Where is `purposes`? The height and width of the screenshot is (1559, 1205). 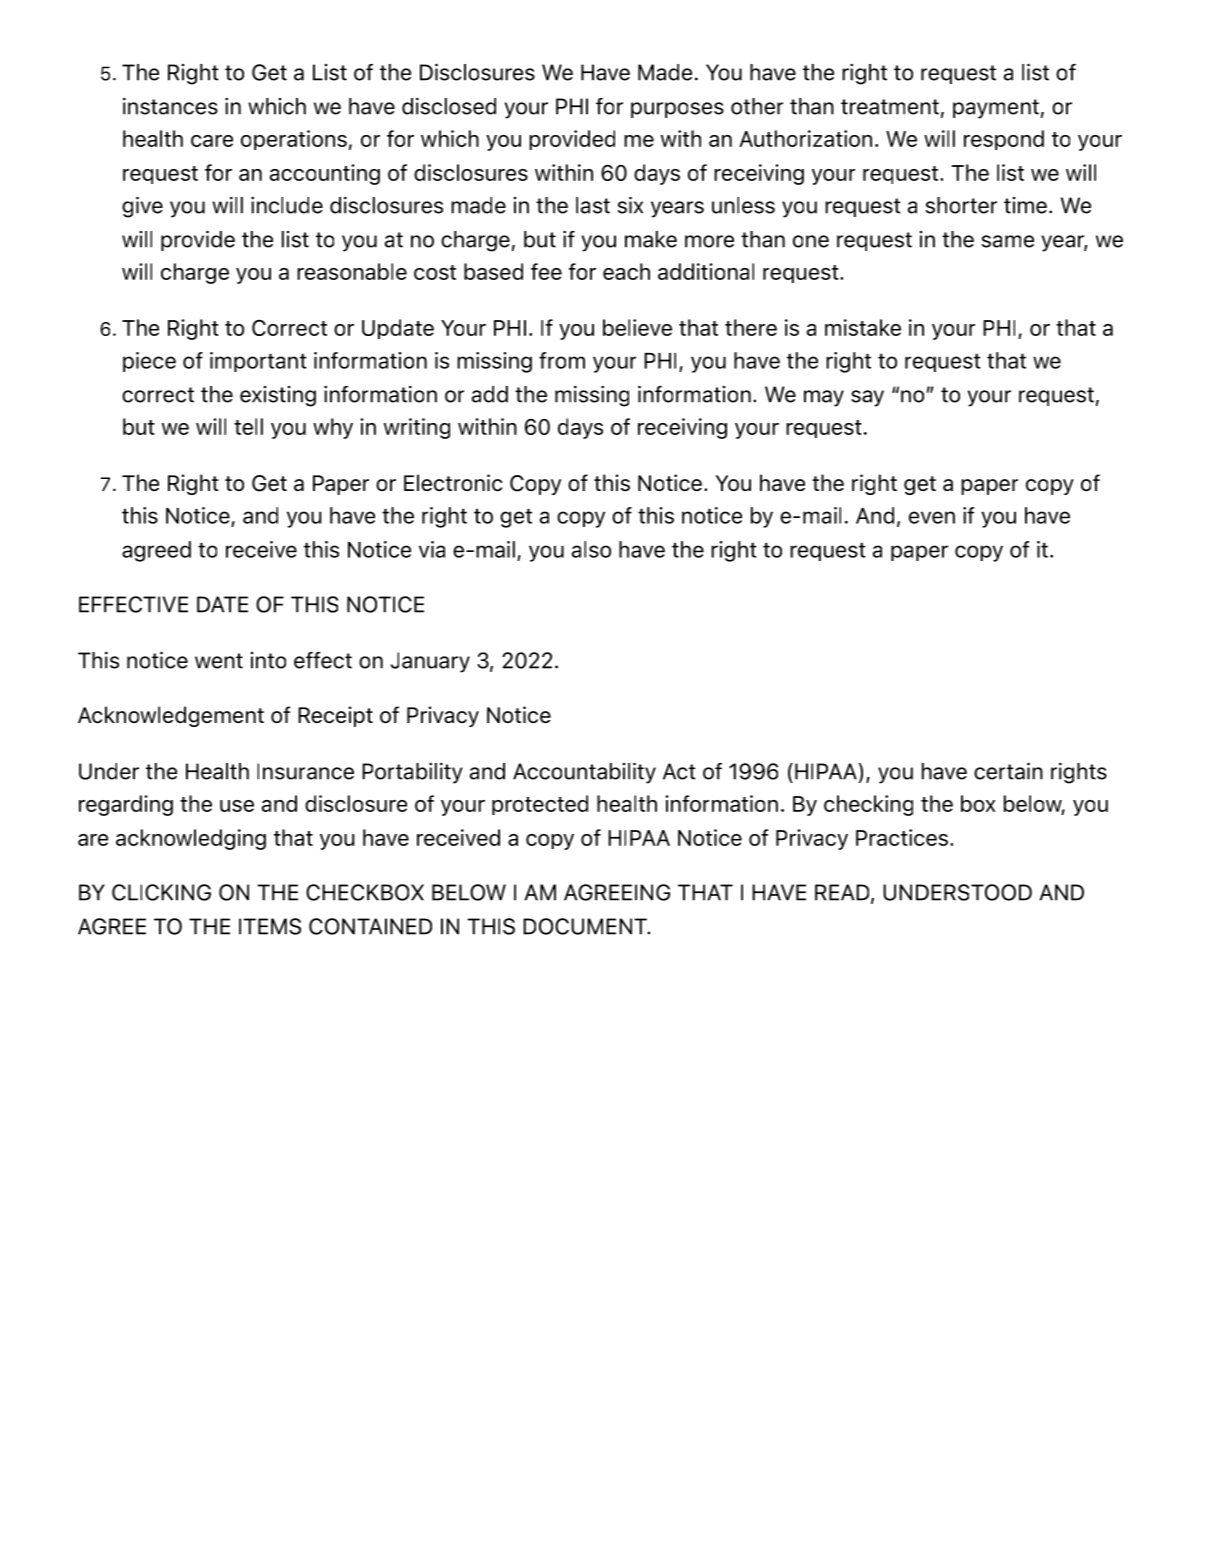 purposes is located at coordinates (677, 110).
